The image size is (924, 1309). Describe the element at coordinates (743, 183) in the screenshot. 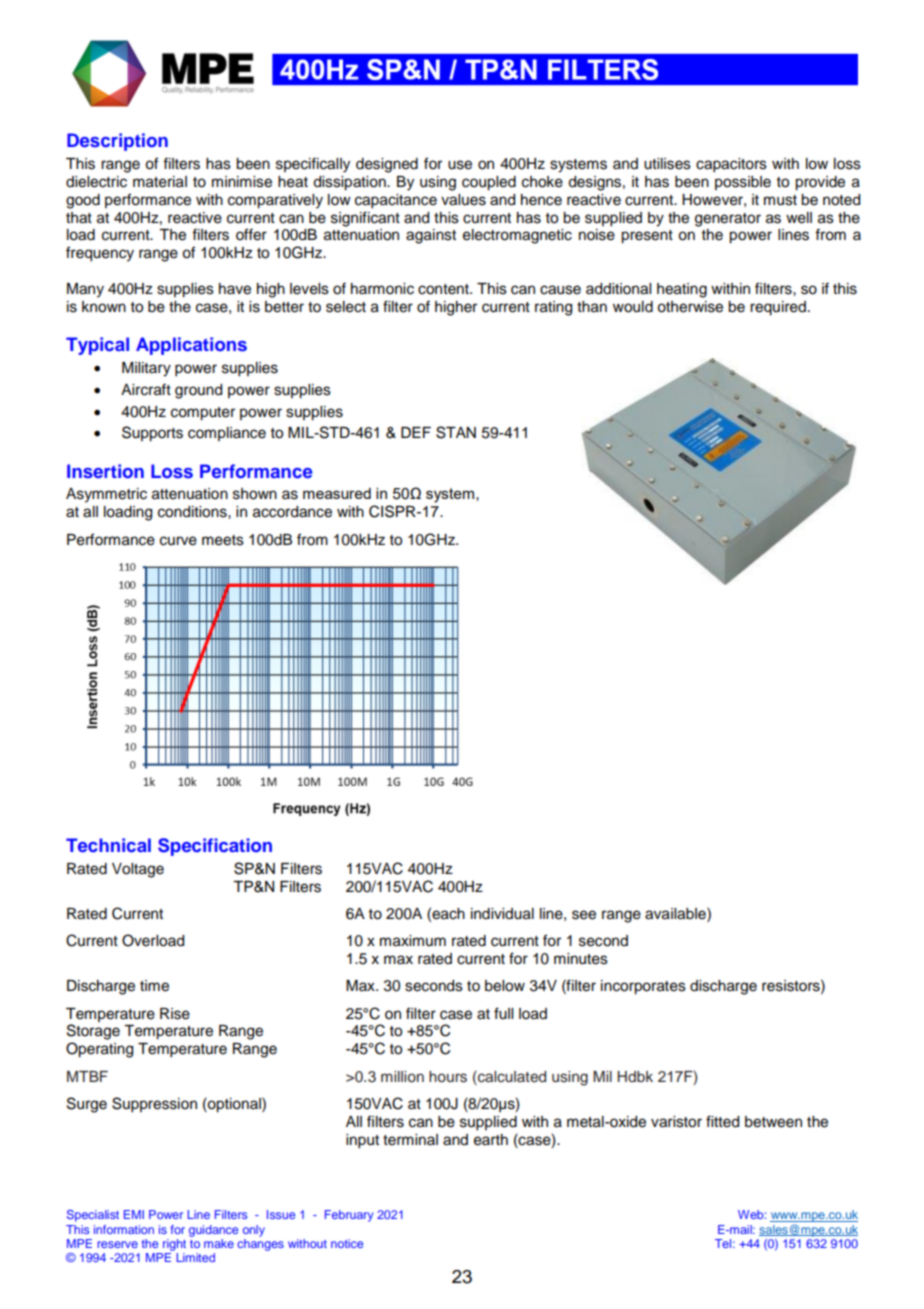

I see `possible` at that location.
